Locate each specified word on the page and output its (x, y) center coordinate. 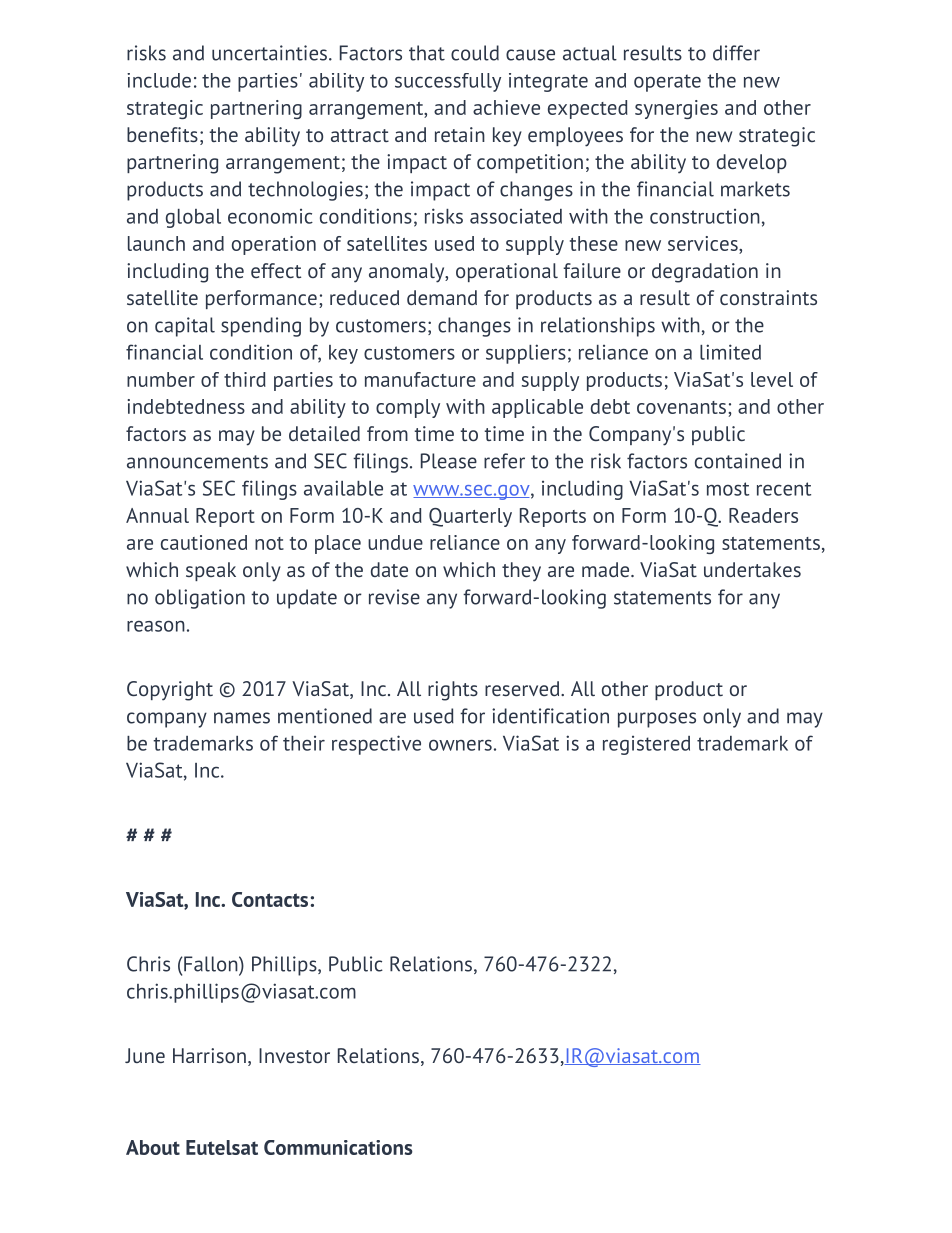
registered (646, 745)
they (521, 572)
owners (460, 745)
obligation (200, 599)
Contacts (271, 899)
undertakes (752, 569)
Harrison (209, 1055)
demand (442, 297)
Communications (338, 1147)
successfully (448, 82)
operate (667, 83)
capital (185, 327)
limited (730, 352)
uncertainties (269, 53)
